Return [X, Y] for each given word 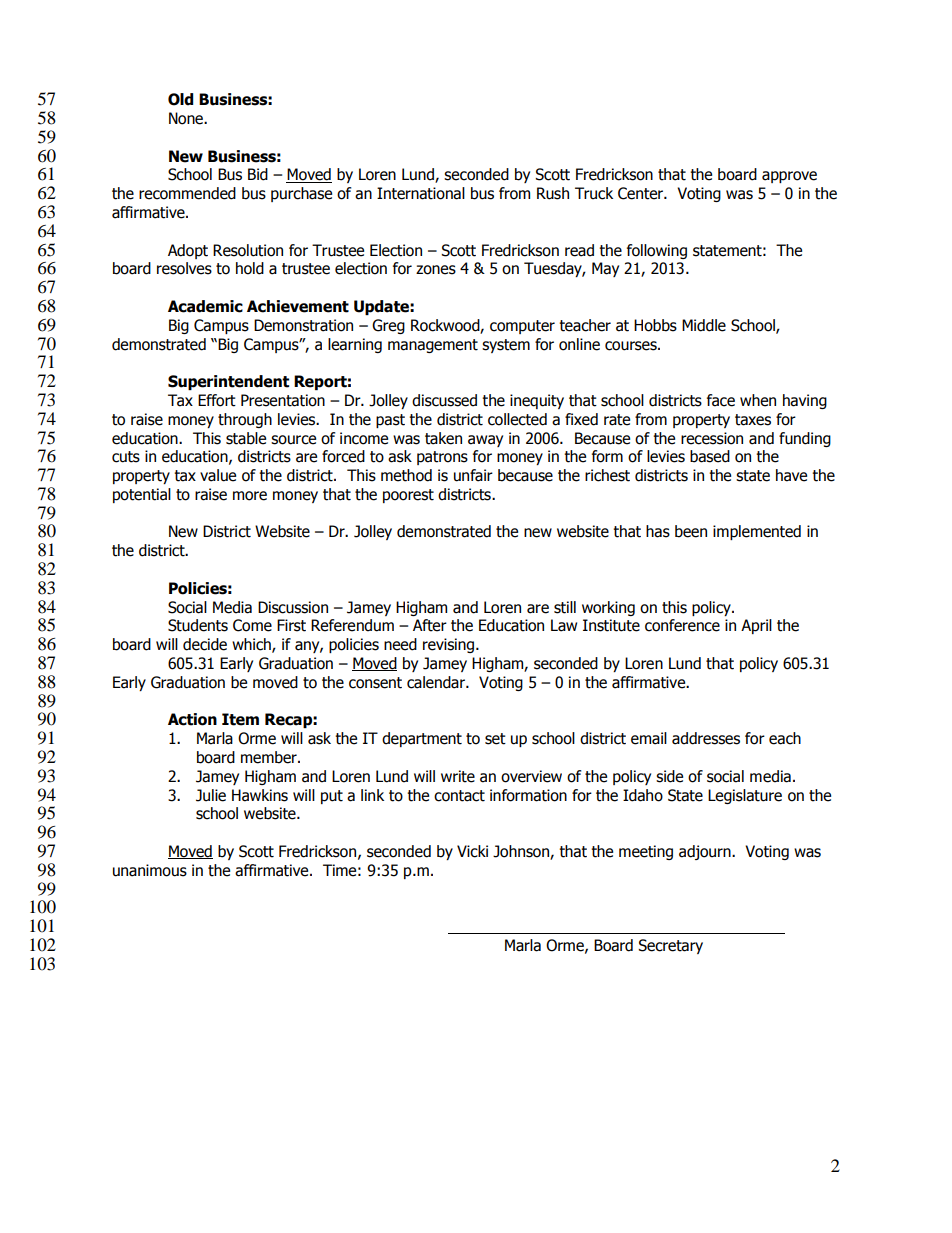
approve [789, 177]
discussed [444, 400]
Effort [217, 400]
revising [450, 645]
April [756, 626]
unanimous [150, 870]
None [187, 118]
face [721, 400]
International [421, 193]
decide [205, 644]
